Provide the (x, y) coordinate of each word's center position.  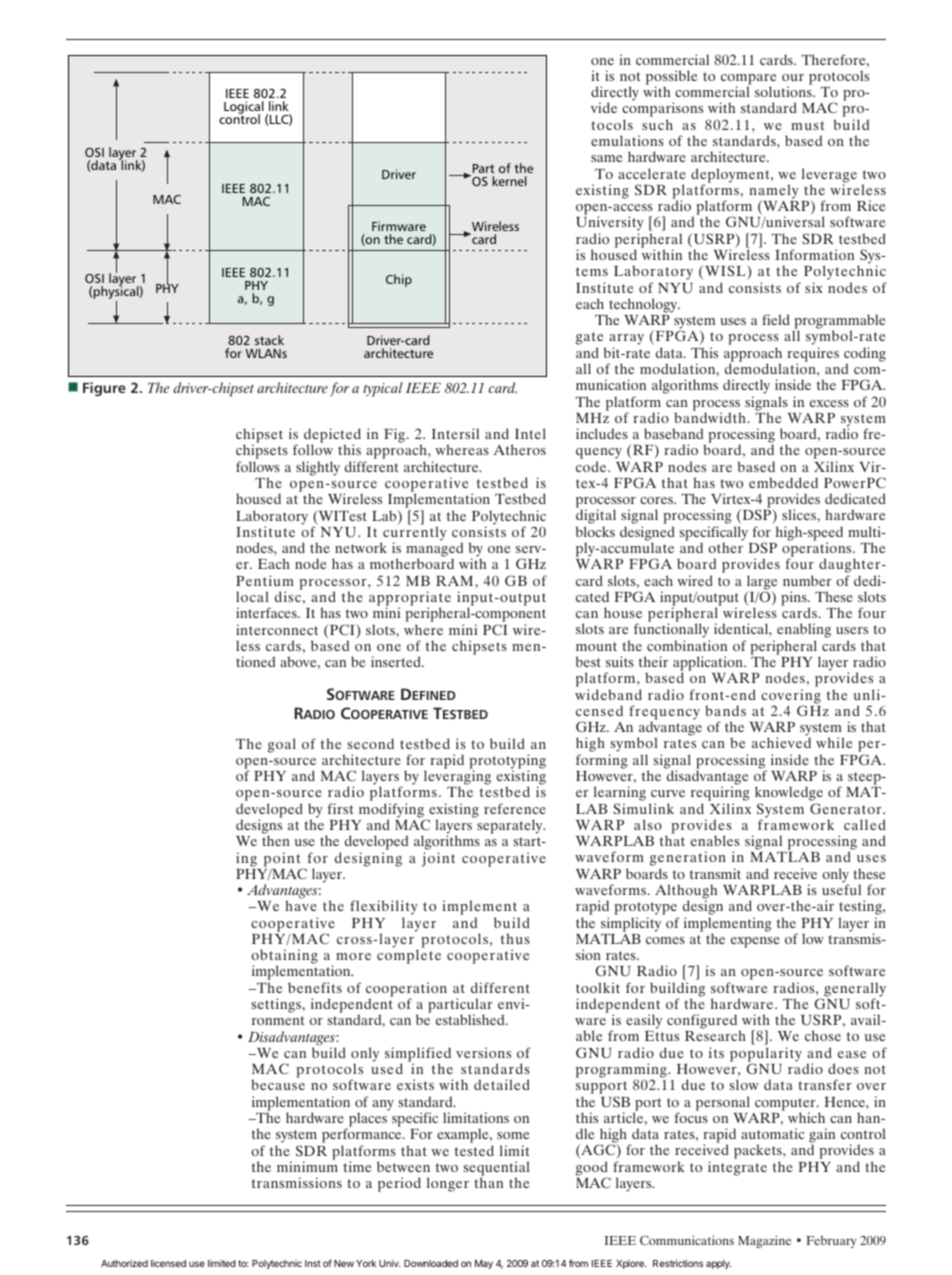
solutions (784, 91)
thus (515, 938)
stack (269, 340)
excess (829, 403)
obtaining (284, 958)
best (588, 661)
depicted (332, 437)
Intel (530, 433)
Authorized (124, 1263)
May (484, 1264)
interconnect (277, 629)
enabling (804, 632)
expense (755, 942)
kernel (510, 181)
